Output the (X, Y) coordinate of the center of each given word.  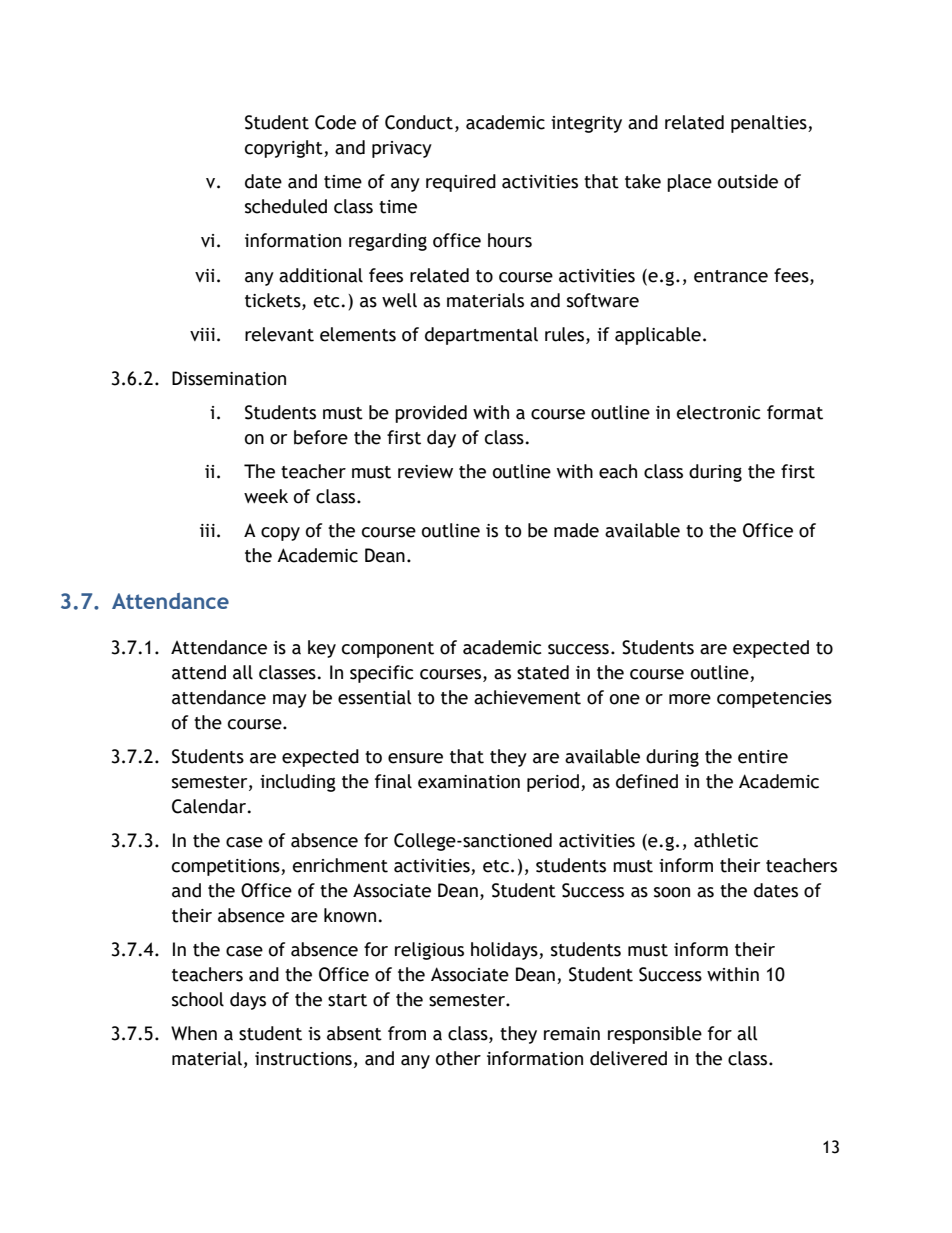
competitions (227, 867)
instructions (303, 1059)
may (290, 701)
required (461, 183)
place (689, 183)
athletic (726, 840)
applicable (658, 336)
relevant (279, 334)
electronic (718, 412)
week (266, 496)
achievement (527, 697)
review (425, 472)
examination (469, 782)
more (690, 699)
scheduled (286, 206)
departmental (481, 336)
